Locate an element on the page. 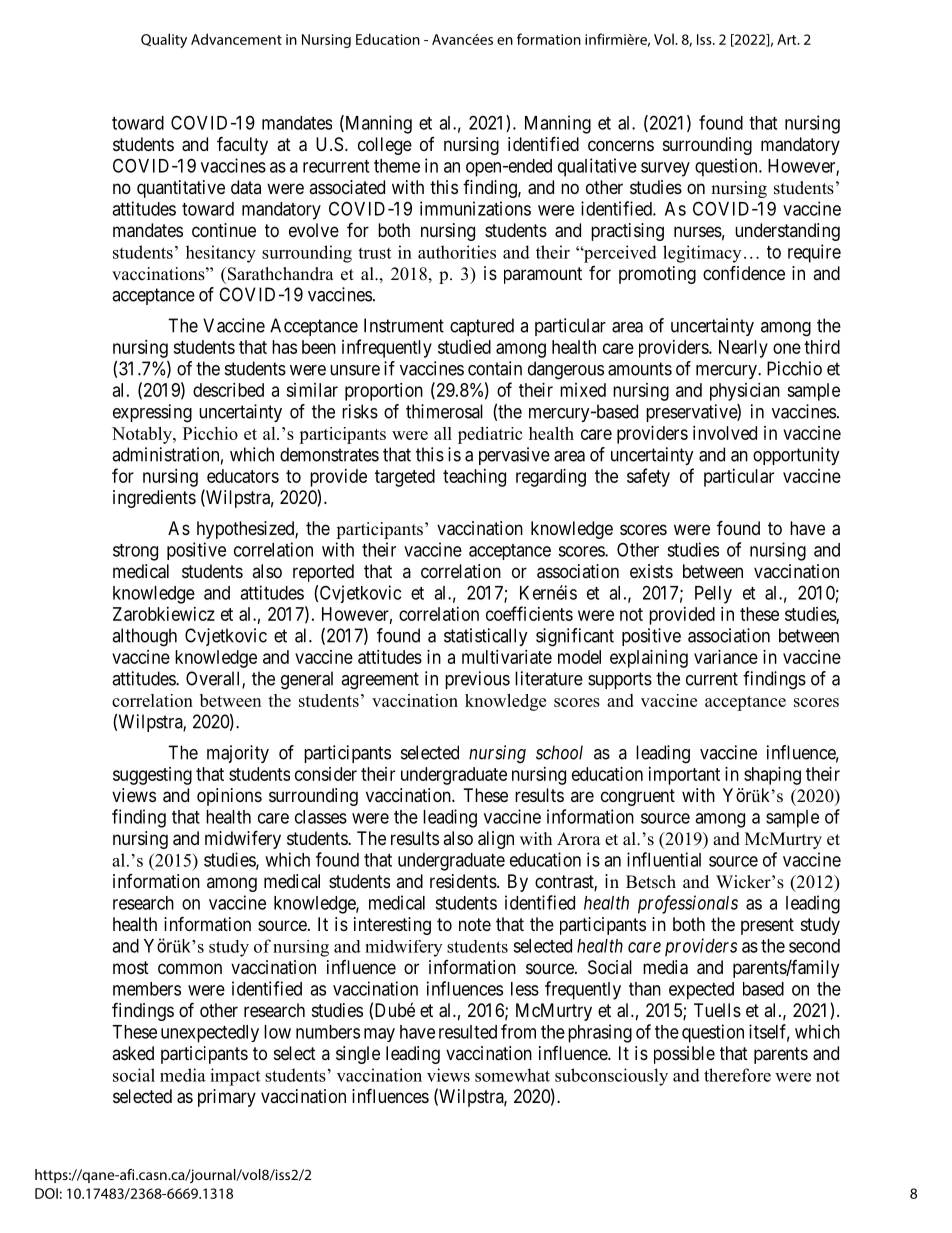 Image resolution: width=952 pixels, height=1233 pixels. survey is located at coordinates (665, 169).
